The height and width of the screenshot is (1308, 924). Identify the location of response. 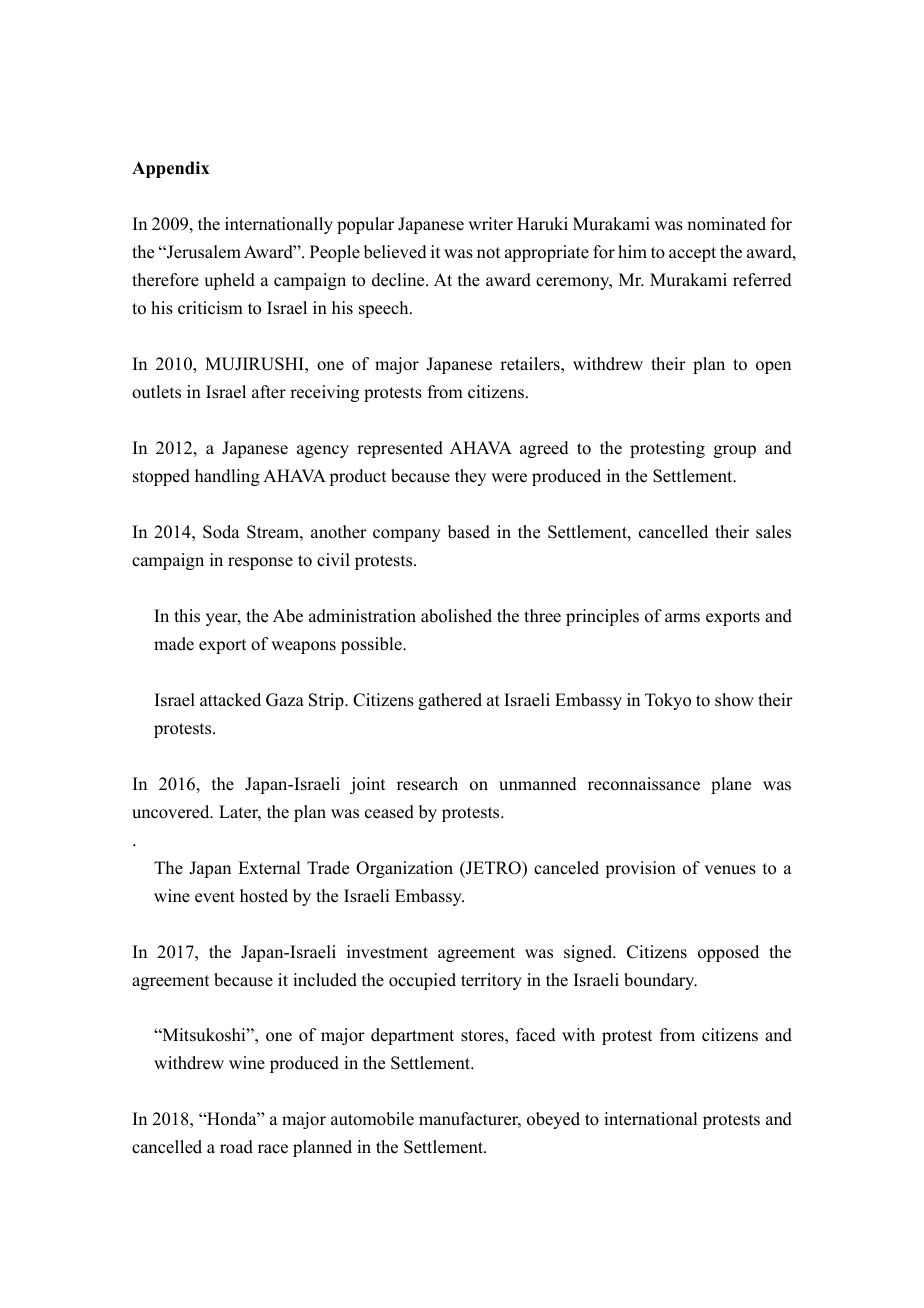
(260, 563).
